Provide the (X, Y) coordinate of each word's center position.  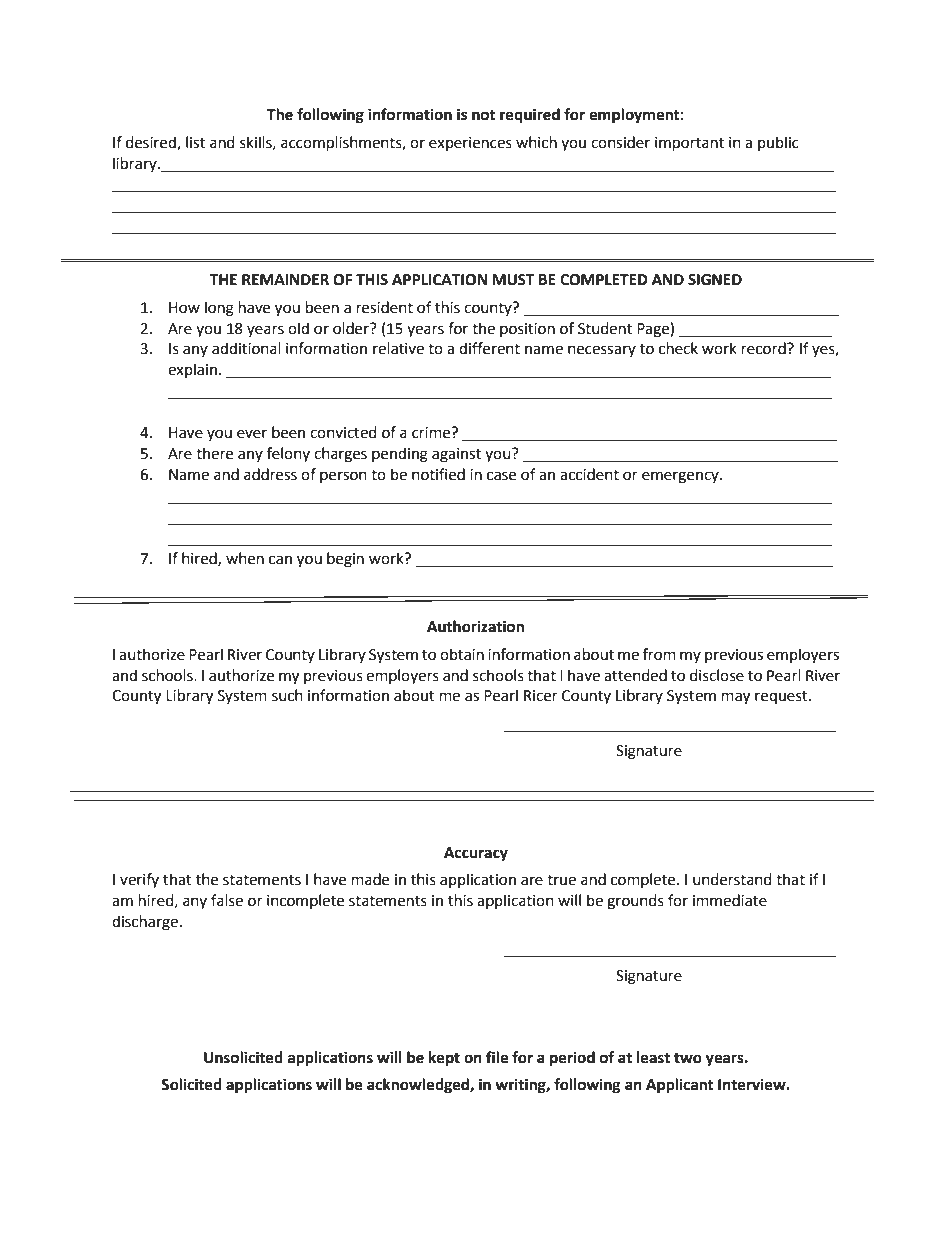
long (219, 309)
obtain (462, 654)
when (245, 558)
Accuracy (476, 854)
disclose (717, 675)
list (195, 142)
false (227, 900)
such (287, 695)
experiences (470, 144)
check (678, 348)
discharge (145, 923)
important (689, 144)
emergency (681, 477)
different (489, 348)
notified (438, 474)
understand (732, 879)
